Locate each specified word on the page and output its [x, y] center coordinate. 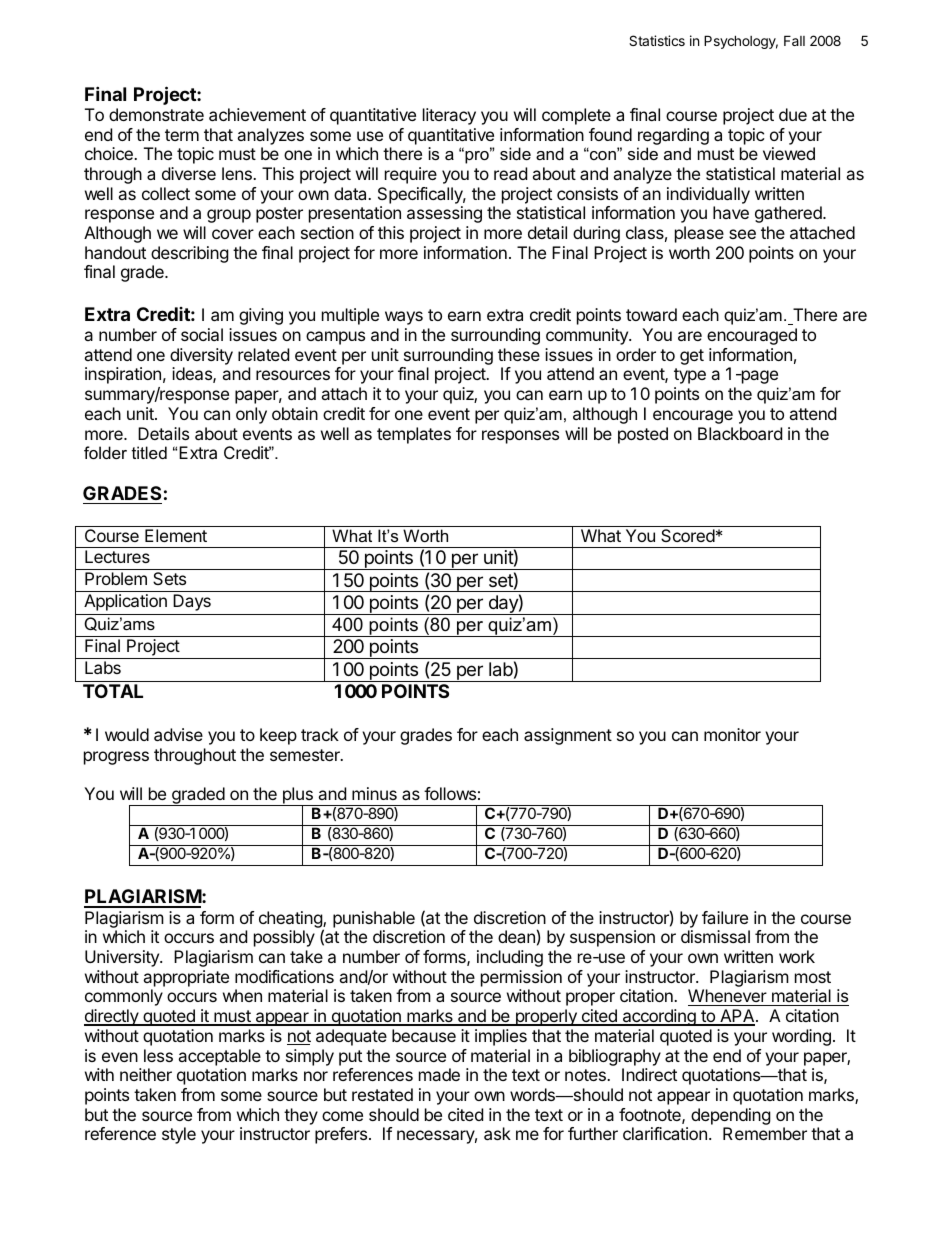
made [439, 1074]
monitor [732, 734]
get [692, 357]
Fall [794, 40]
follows [450, 793]
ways [404, 318]
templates [414, 435]
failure [725, 917]
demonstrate [156, 114]
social [202, 334]
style [179, 1135]
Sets [169, 578]
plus [297, 797]
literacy [449, 116]
